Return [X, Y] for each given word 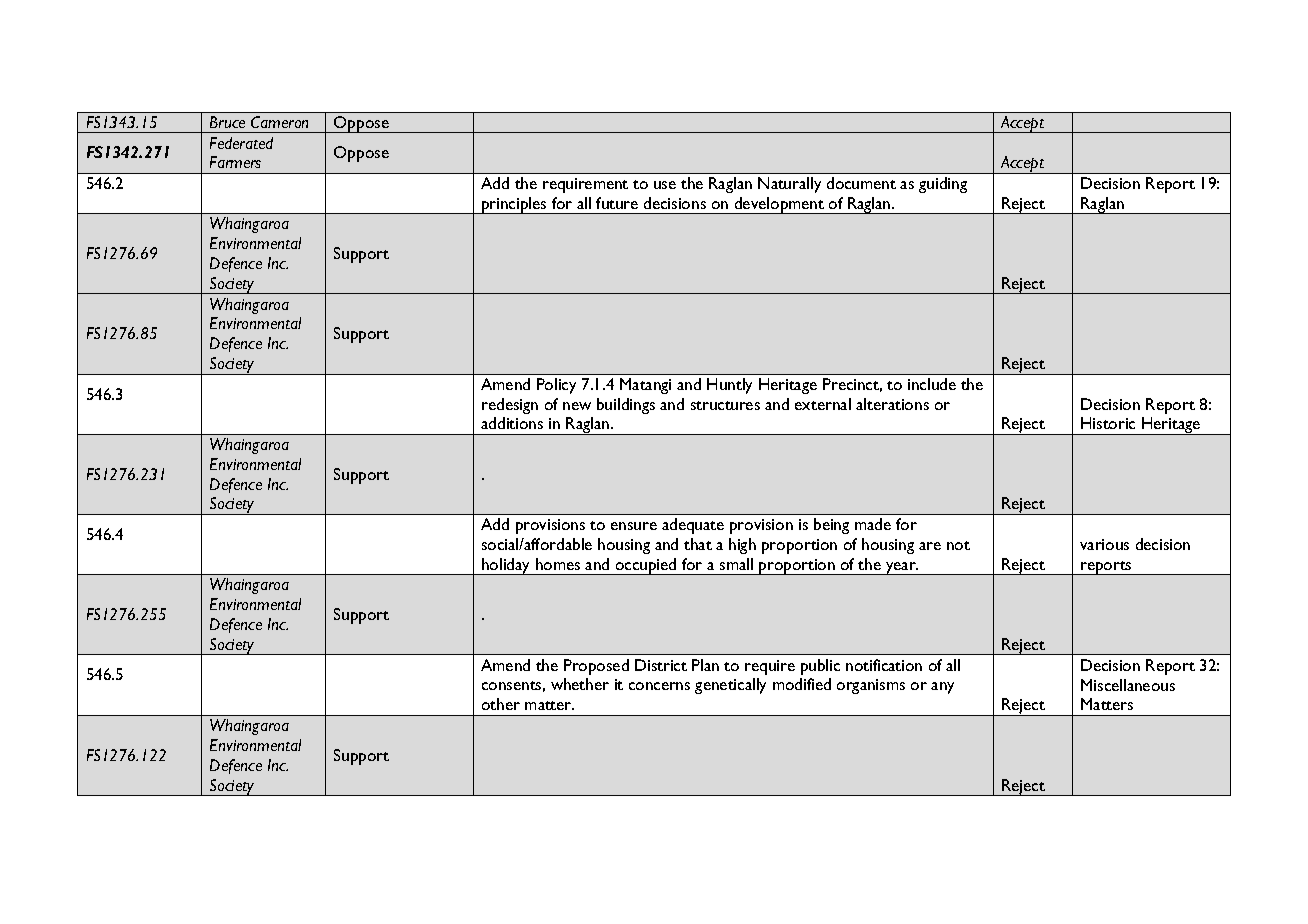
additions [512, 423]
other [501, 704]
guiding [943, 185]
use [665, 185]
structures [725, 405]
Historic [1108, 423]
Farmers [235, 162]
